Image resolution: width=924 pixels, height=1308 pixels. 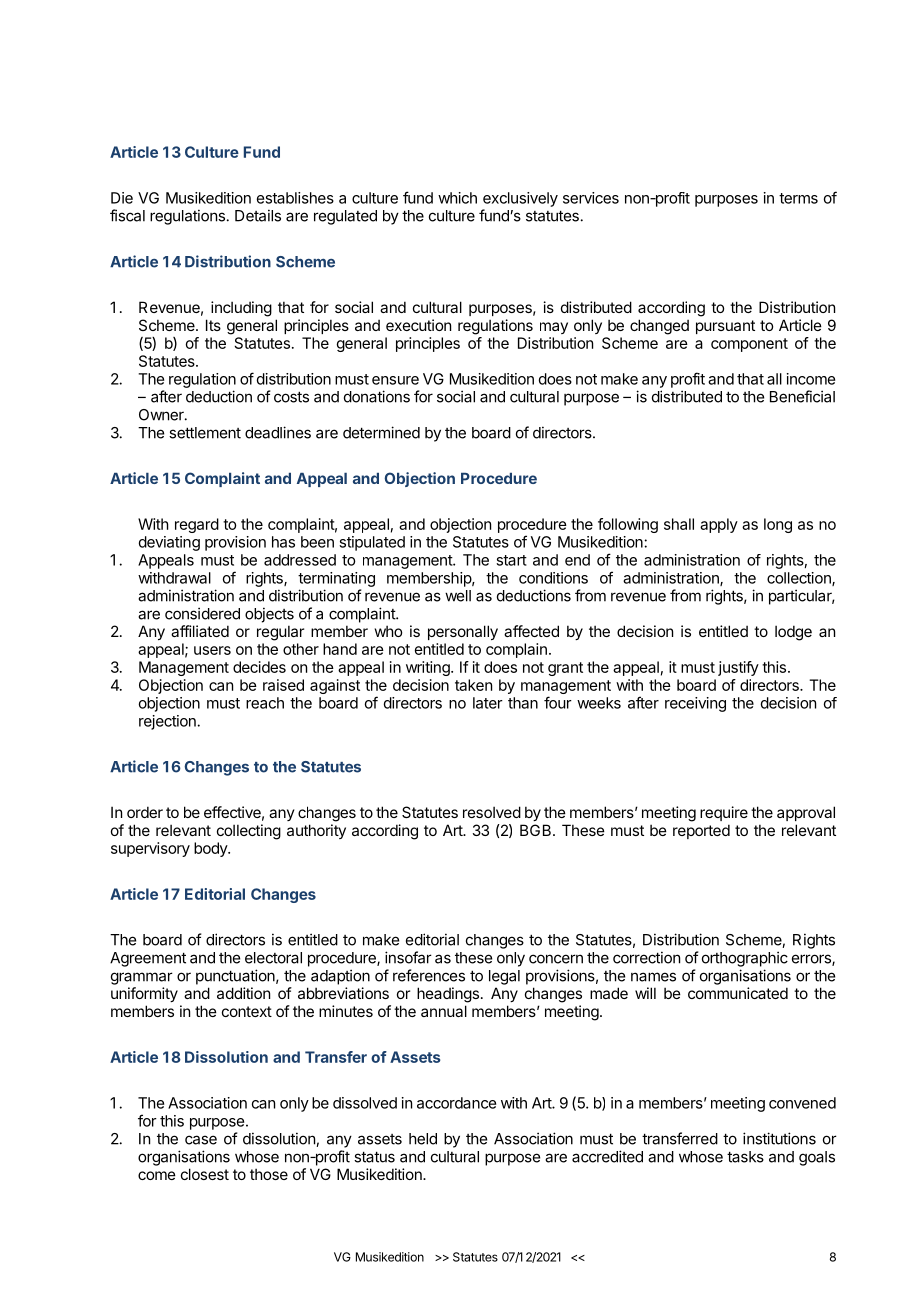 What do you see at coordinates (798, 198) in the screenshot?
I see `terms` at bounding box center [798, 198].
